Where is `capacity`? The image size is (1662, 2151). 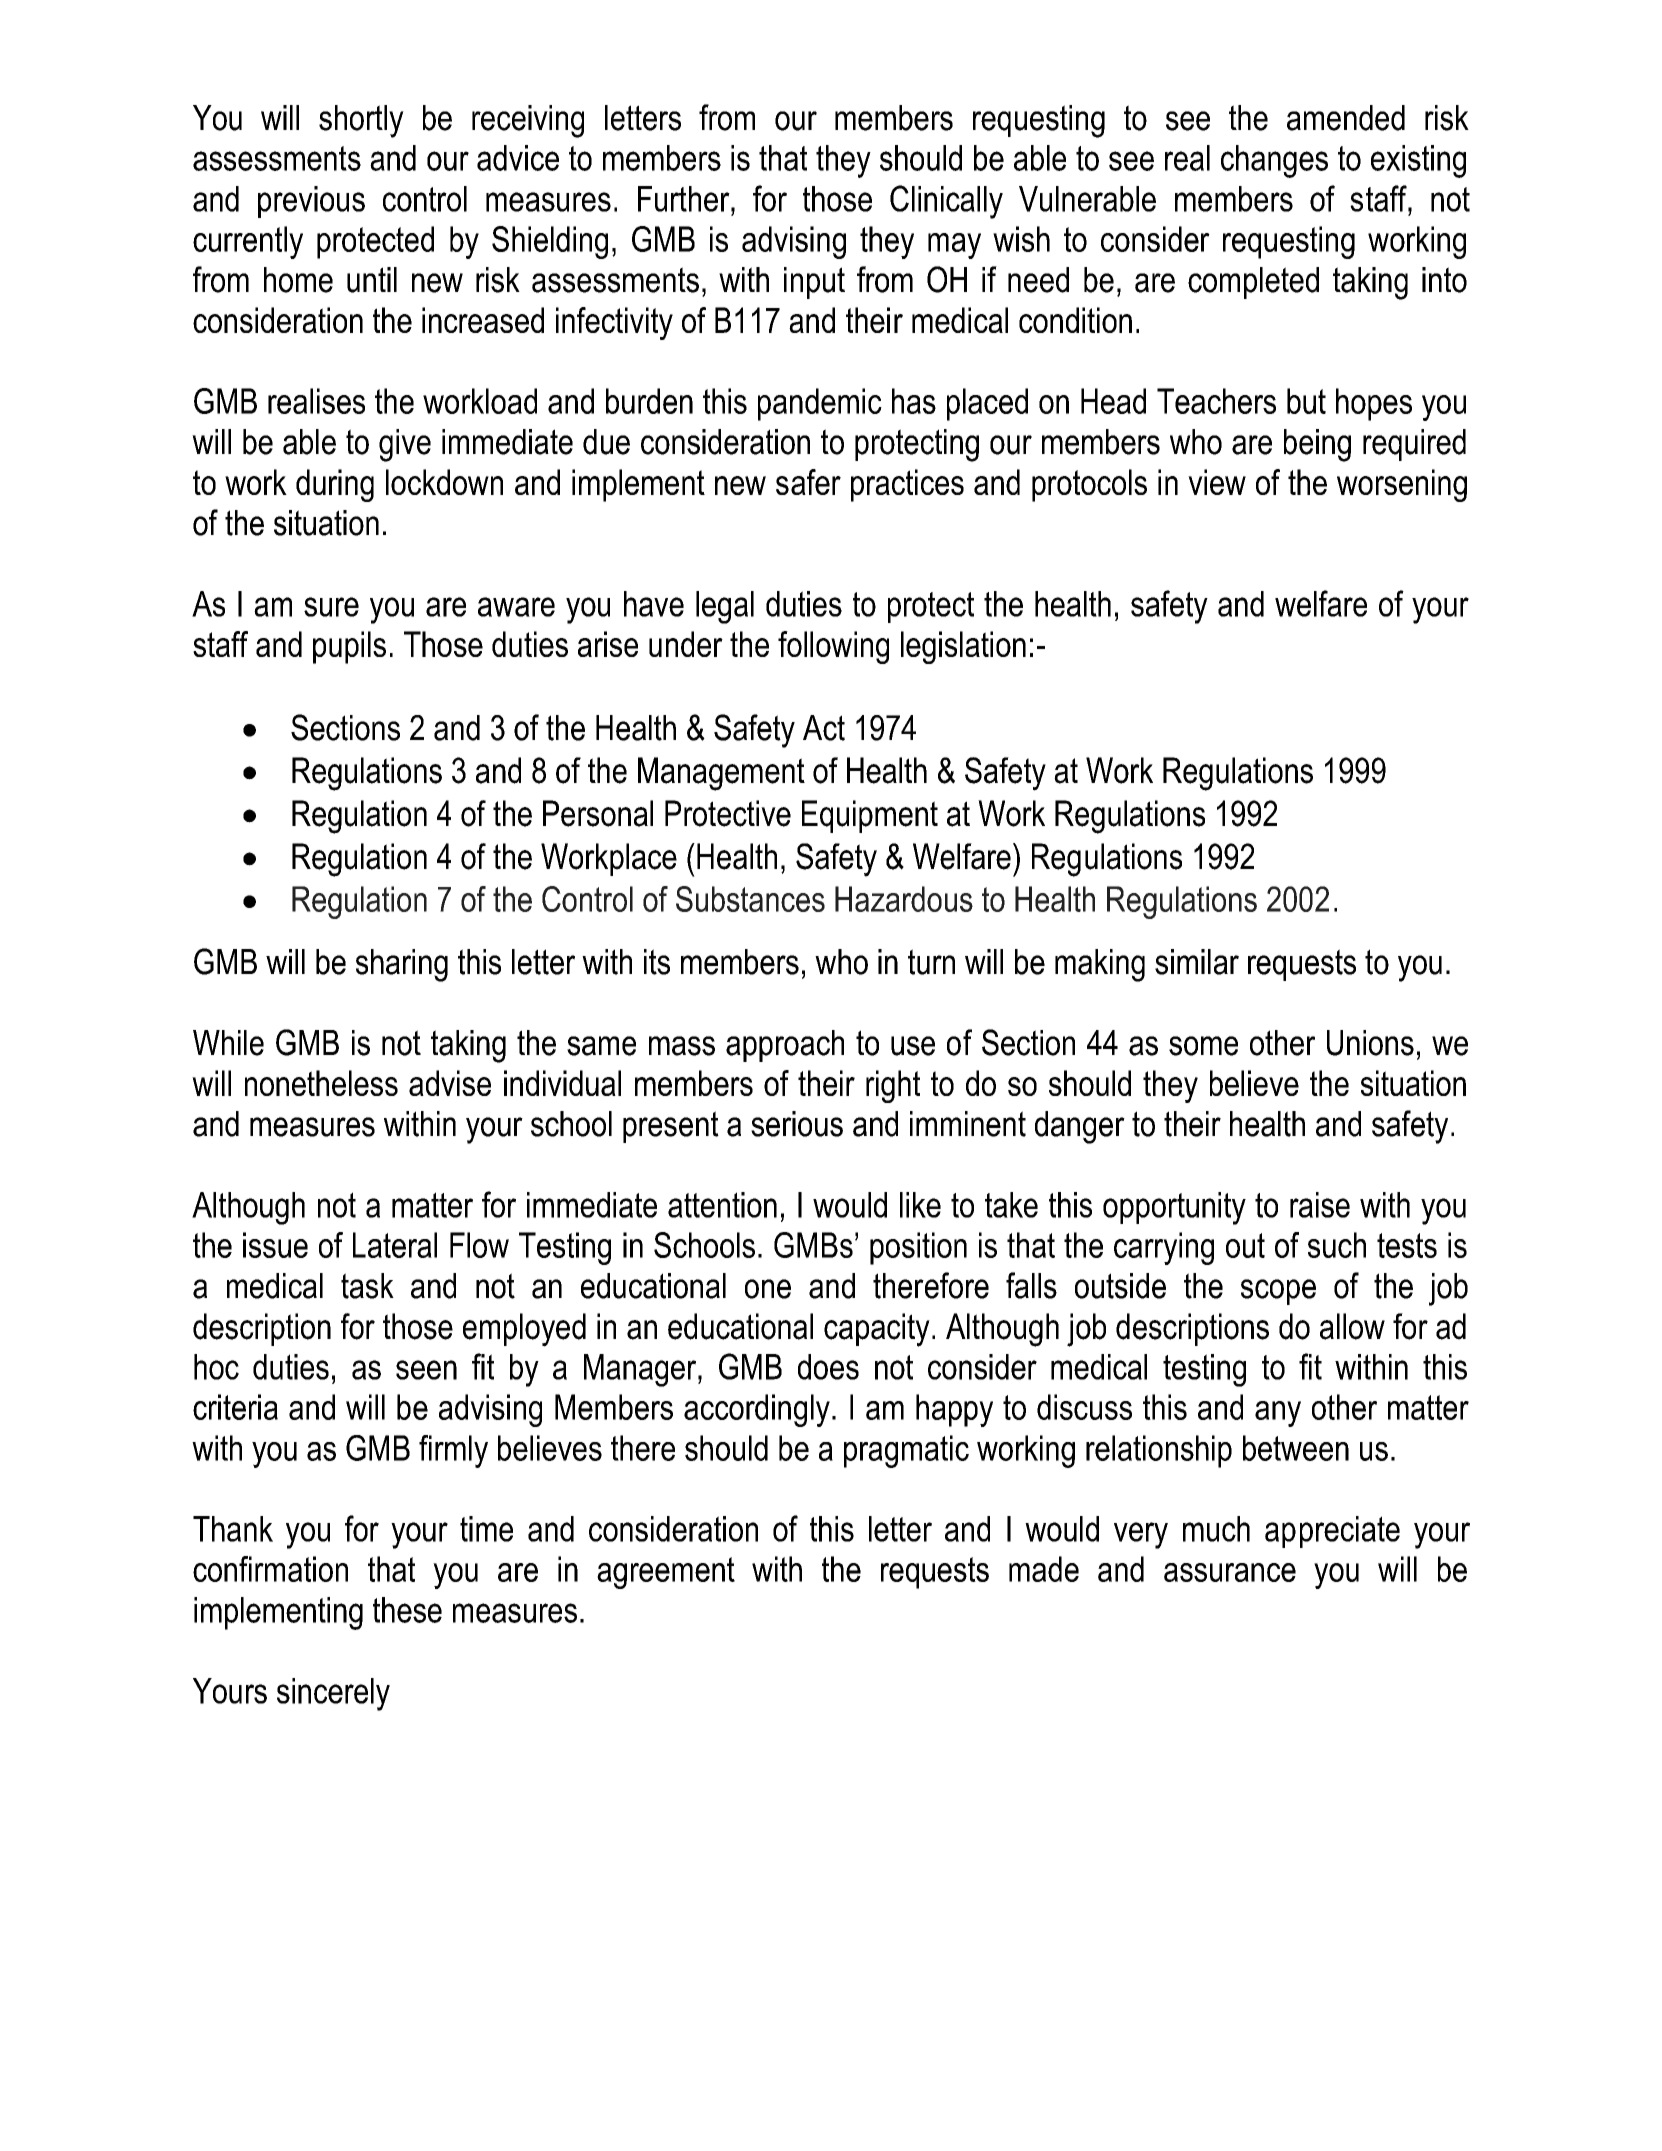 capacity is located at coordinates (877, 1330).
